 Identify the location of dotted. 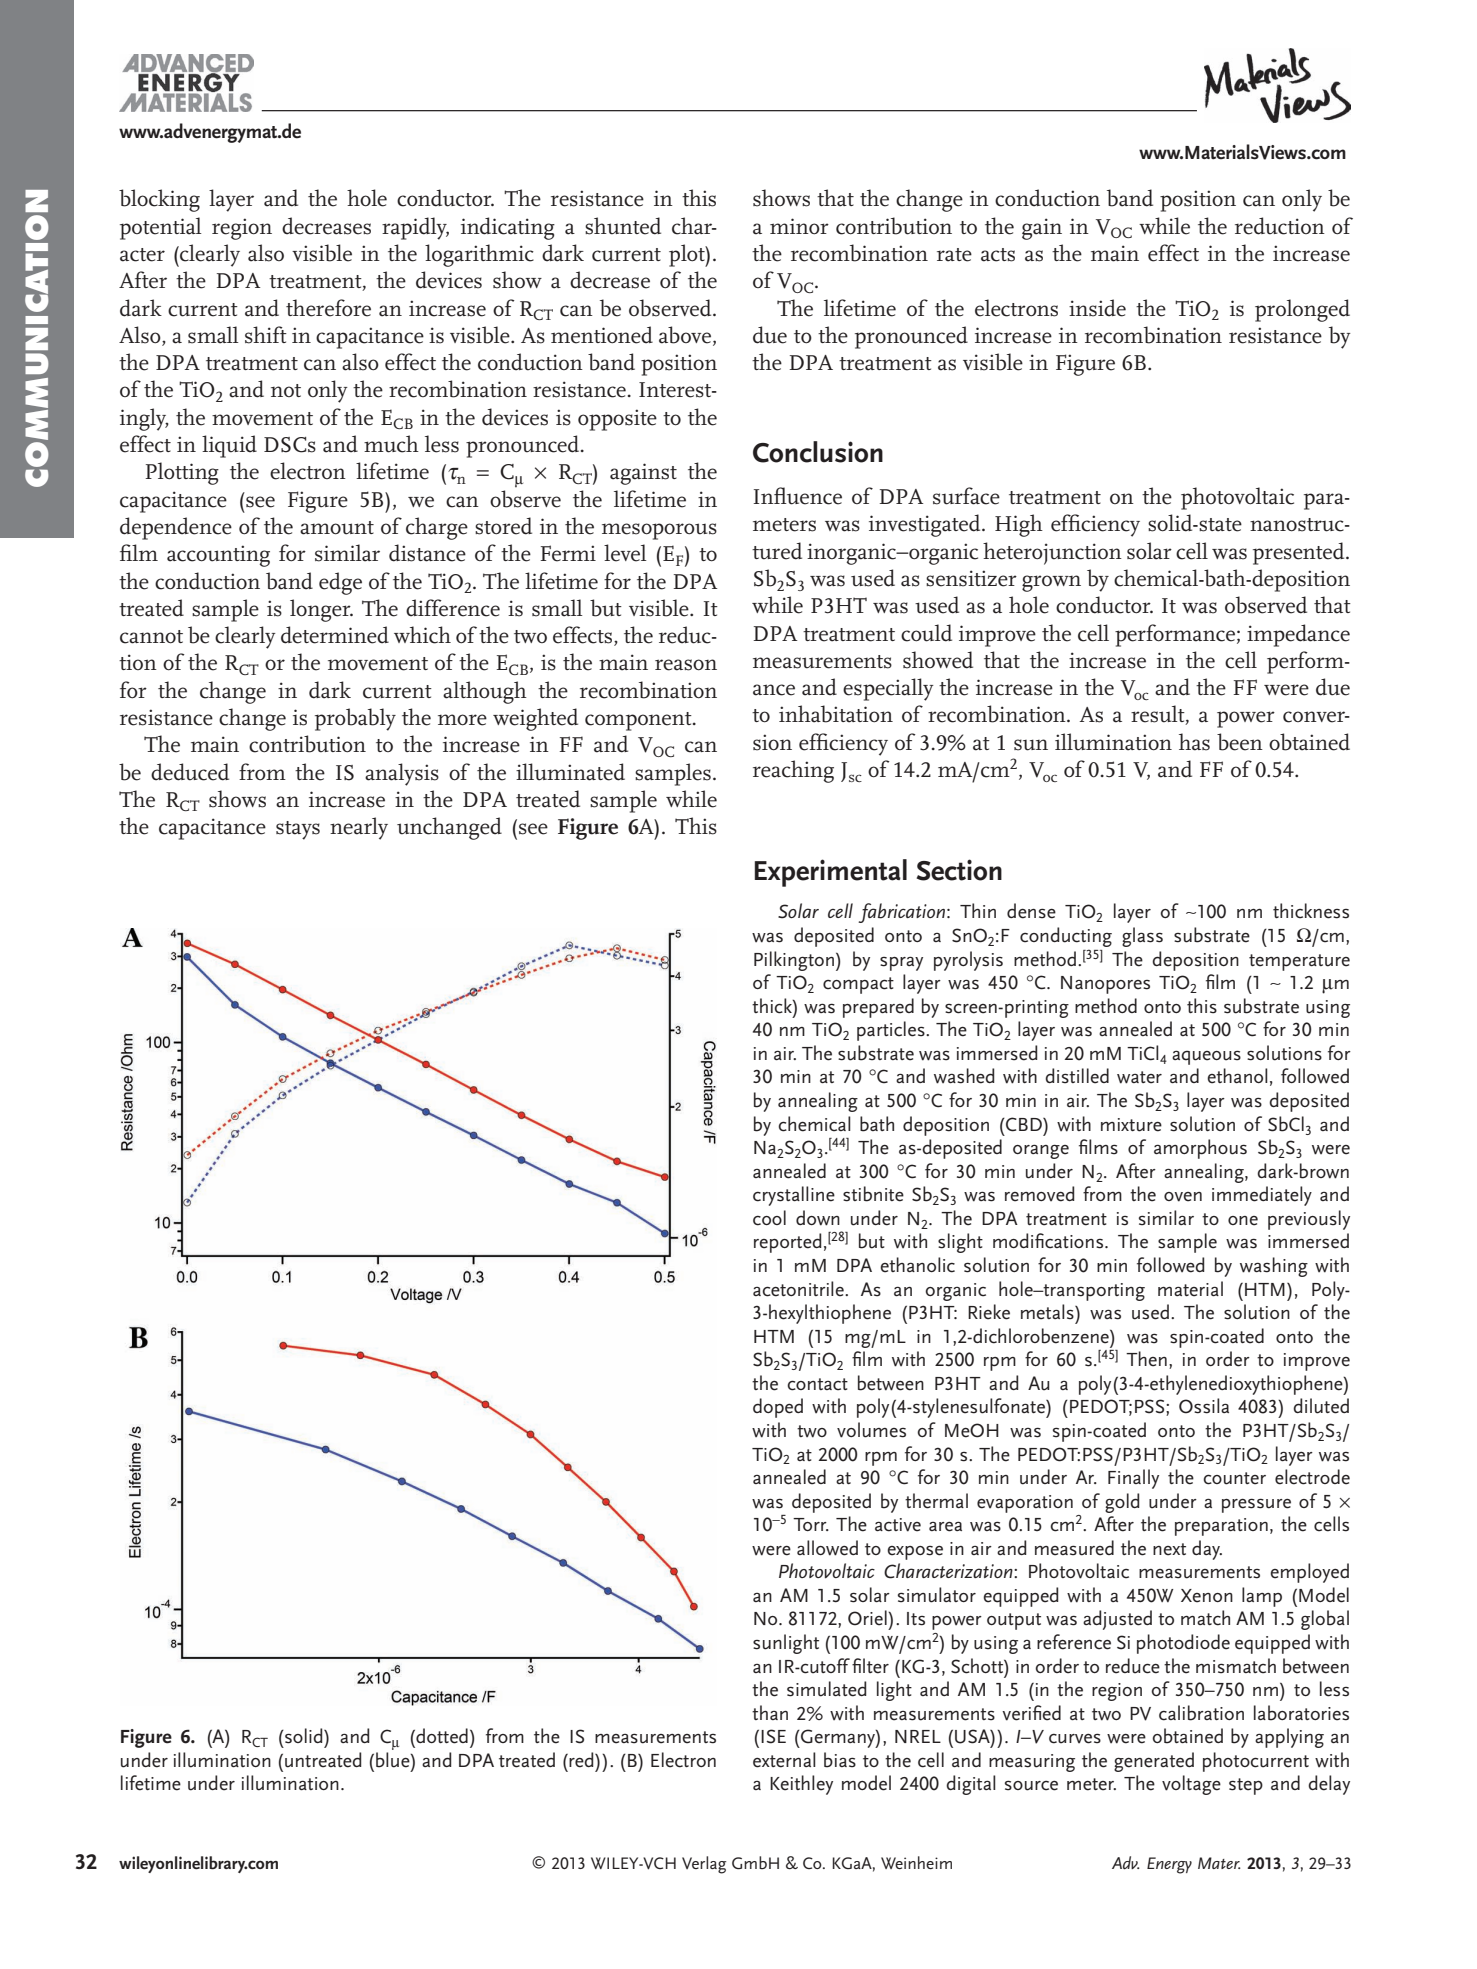
(441, 1736).
